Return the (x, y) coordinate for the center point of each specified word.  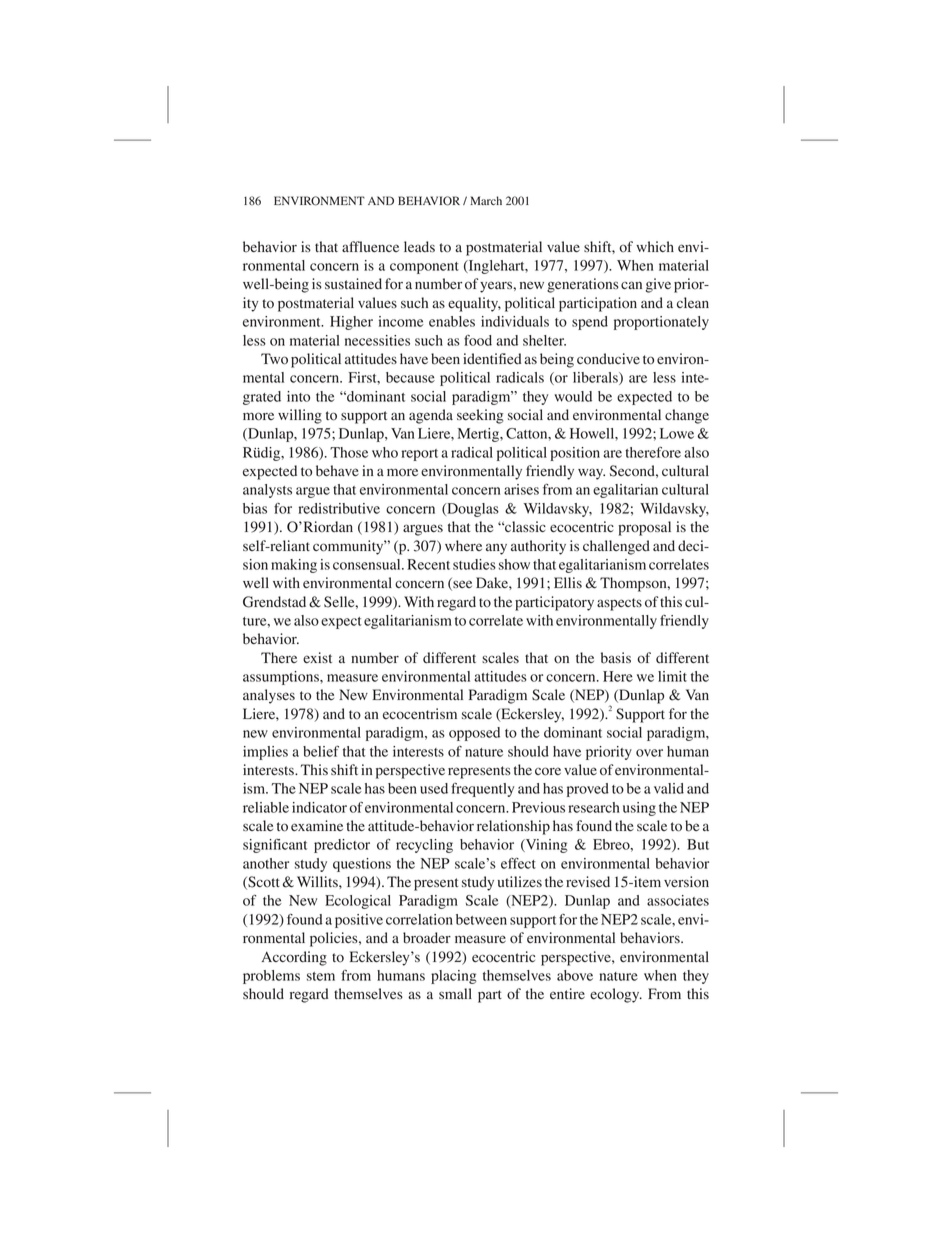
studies (474, 564)
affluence (370, 246)
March (486, 200)
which (655, 246)
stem (321, 976)
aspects (619, 604)
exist (317, 657)
